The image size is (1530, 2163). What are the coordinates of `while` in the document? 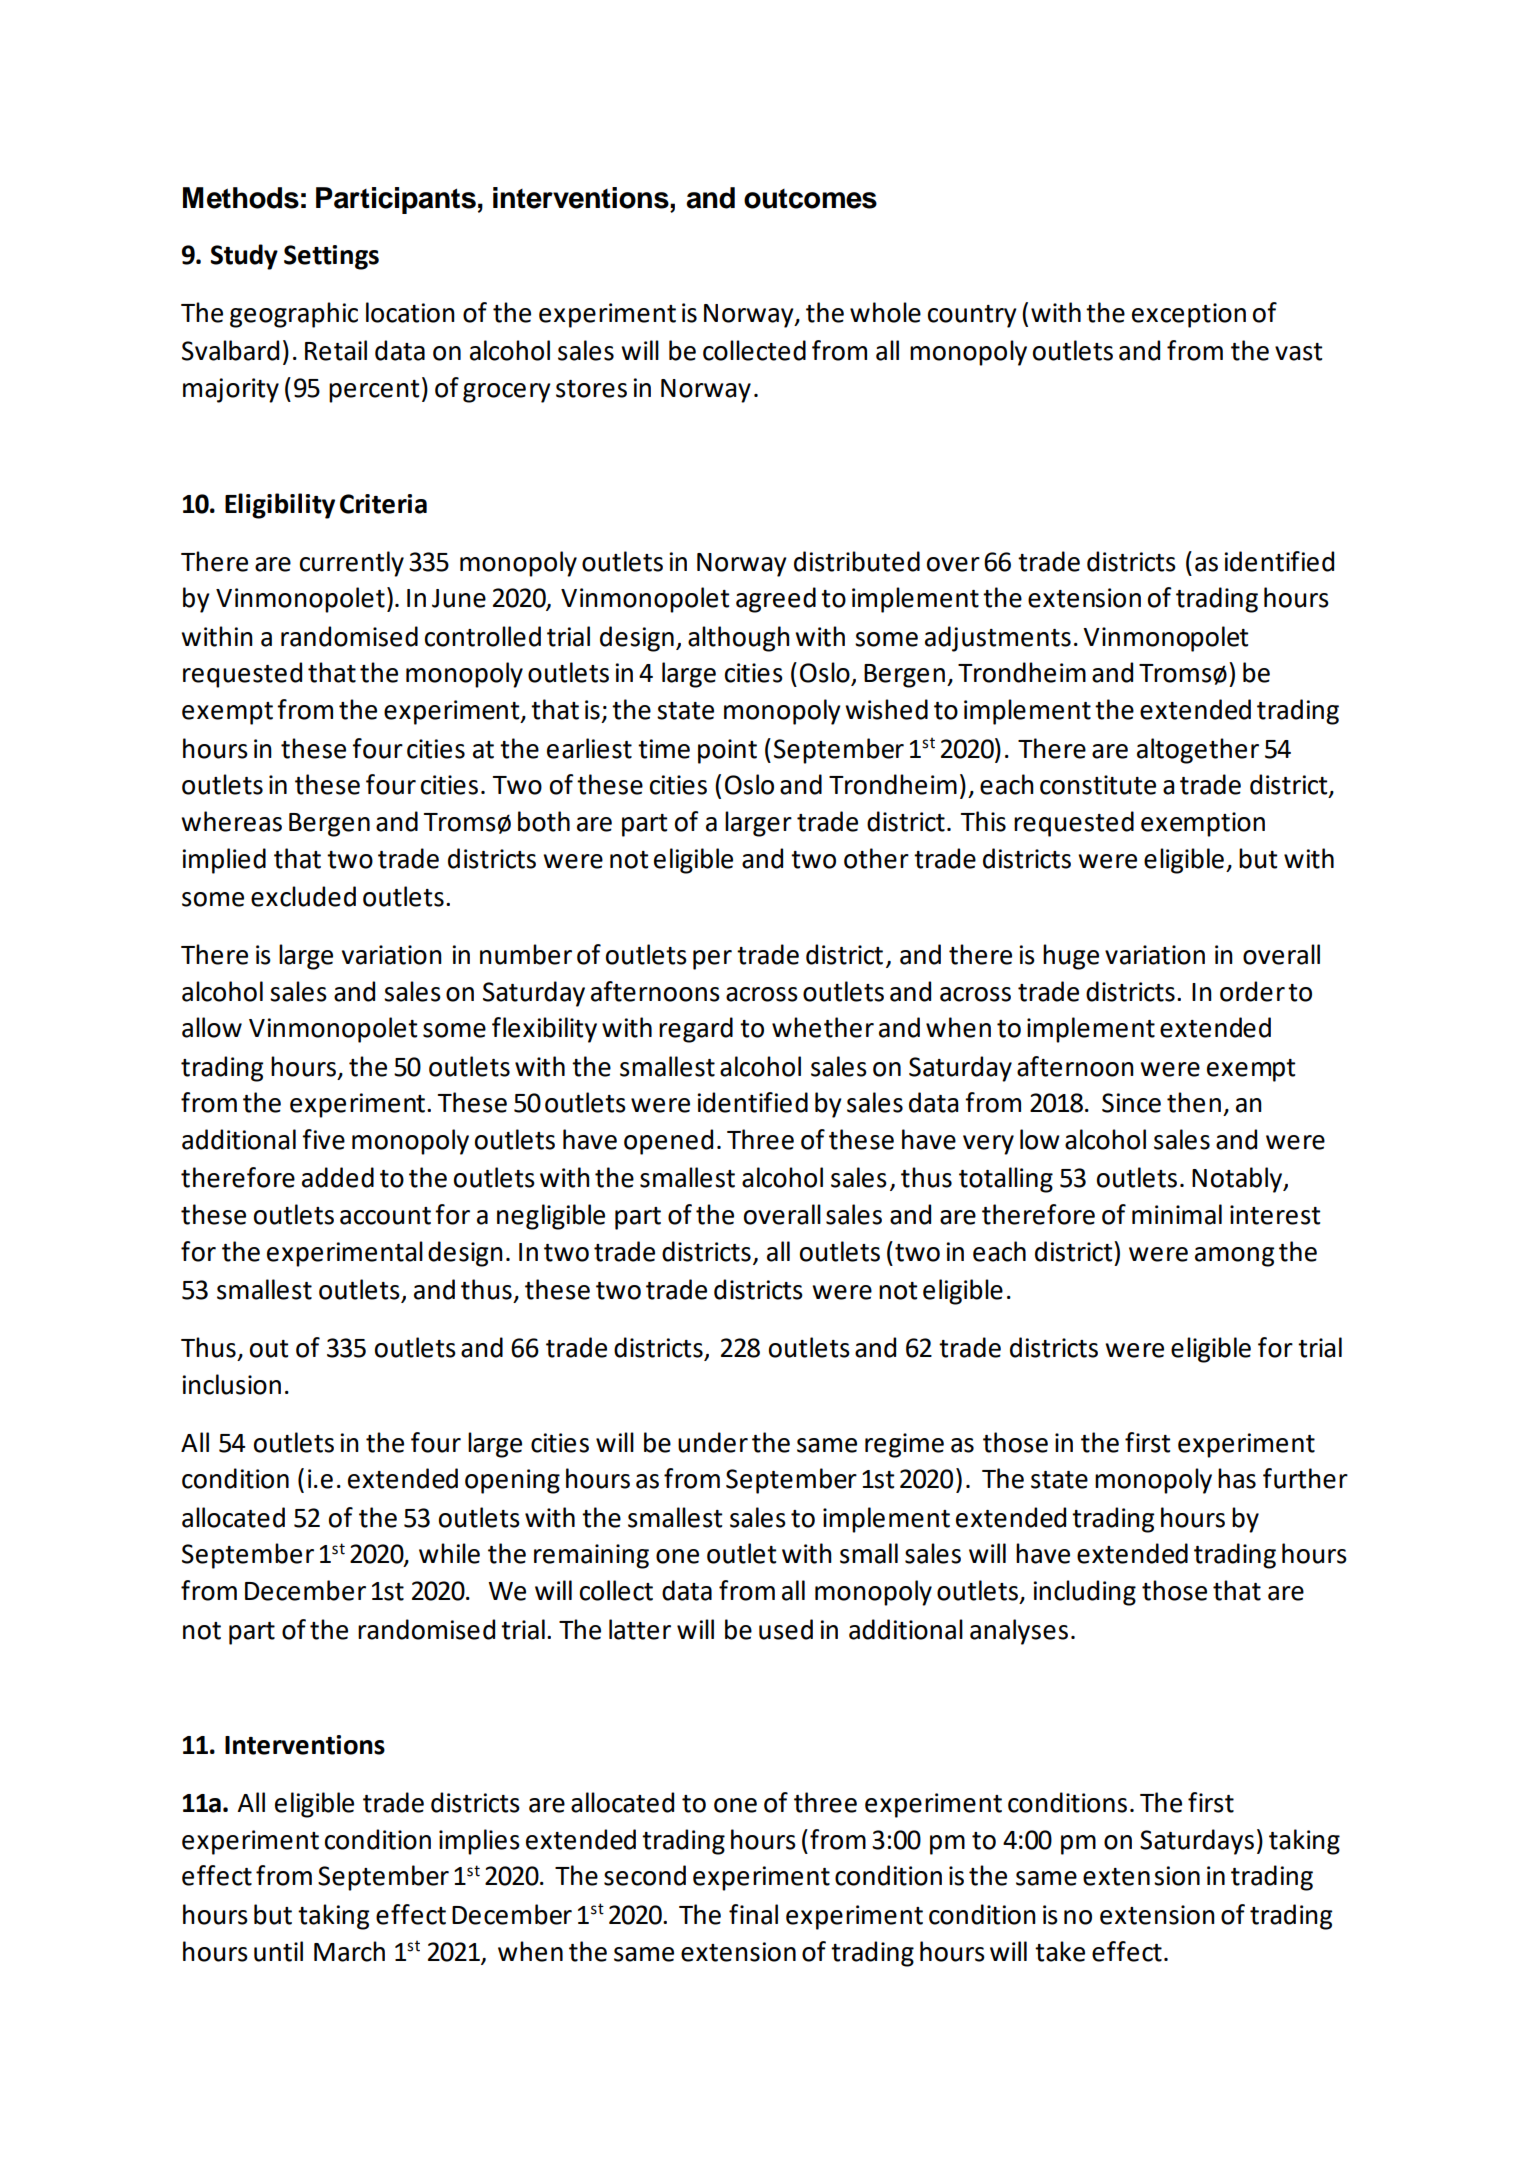 It's located at (449, 1553).
